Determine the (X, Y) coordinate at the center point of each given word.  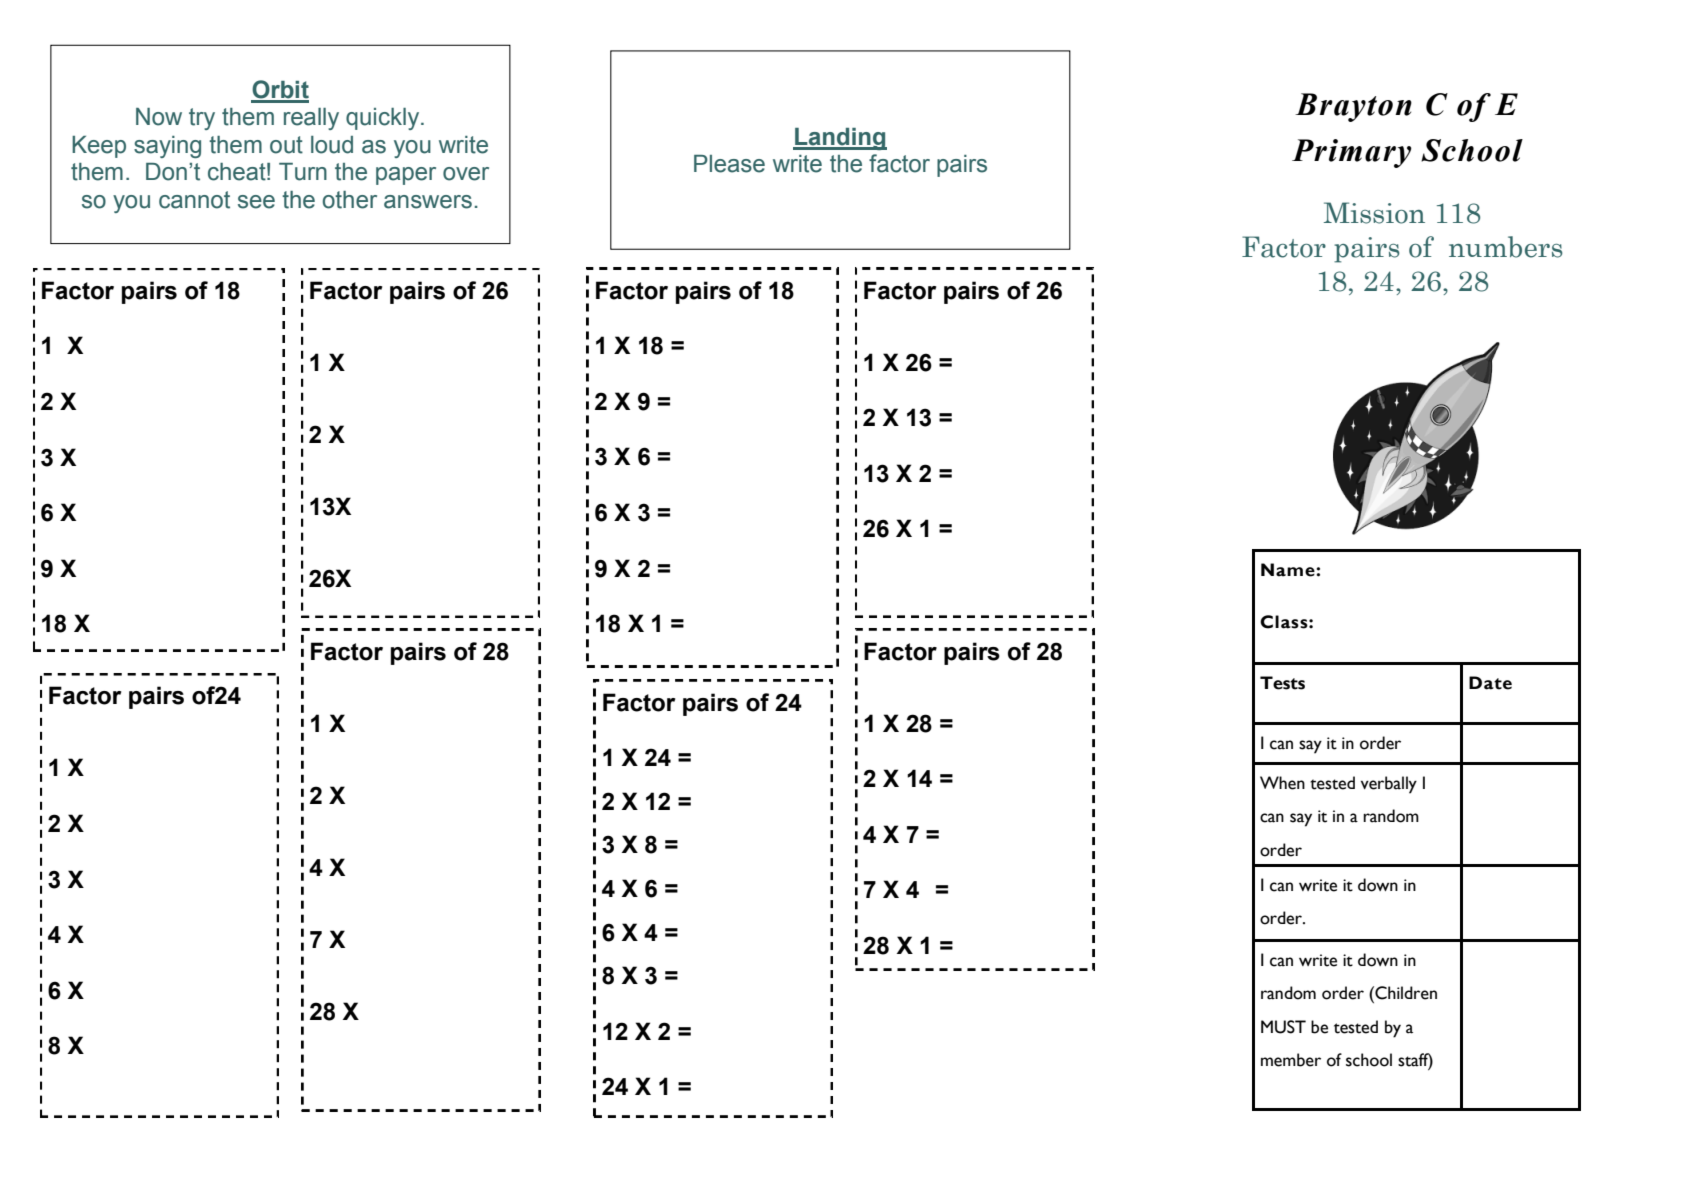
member (1291, 1060)
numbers (1506, 247)
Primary (1352, 153)
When (1282, 783)
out (286, 145)
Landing (840, 139)
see (256, 202)
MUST (1283, 1027)
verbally (1389, 785)
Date (1490, 683)
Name (1289, 570)
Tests (1282, 683)
